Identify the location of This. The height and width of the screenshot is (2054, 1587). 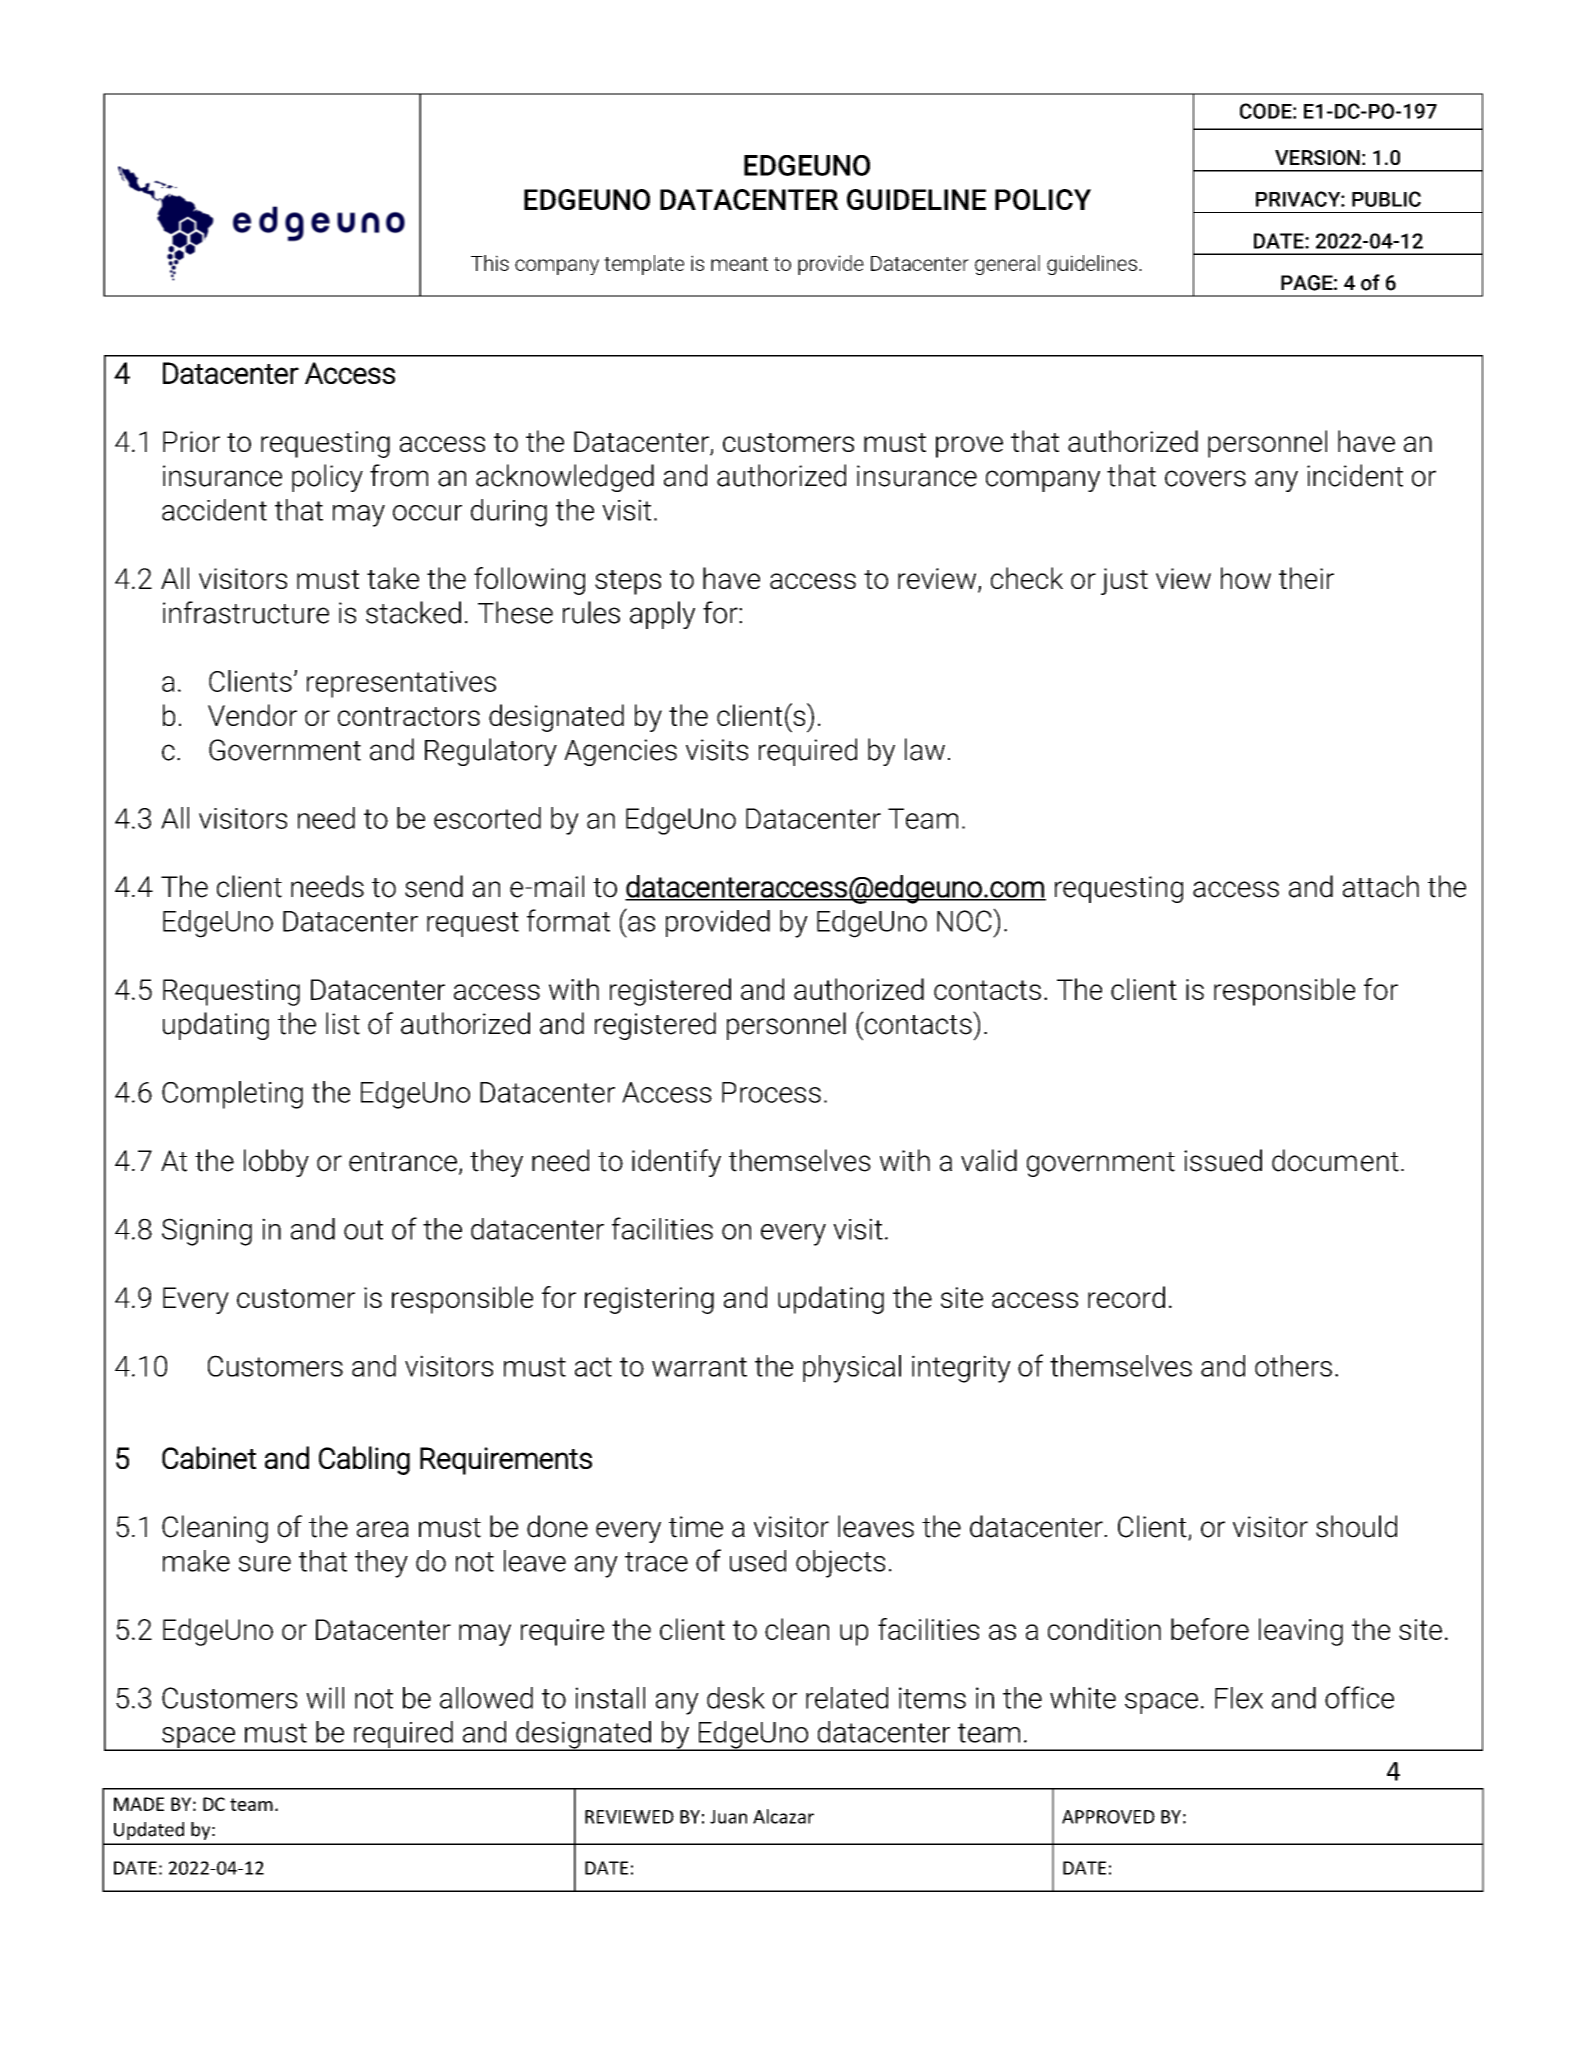
(490, 263).
